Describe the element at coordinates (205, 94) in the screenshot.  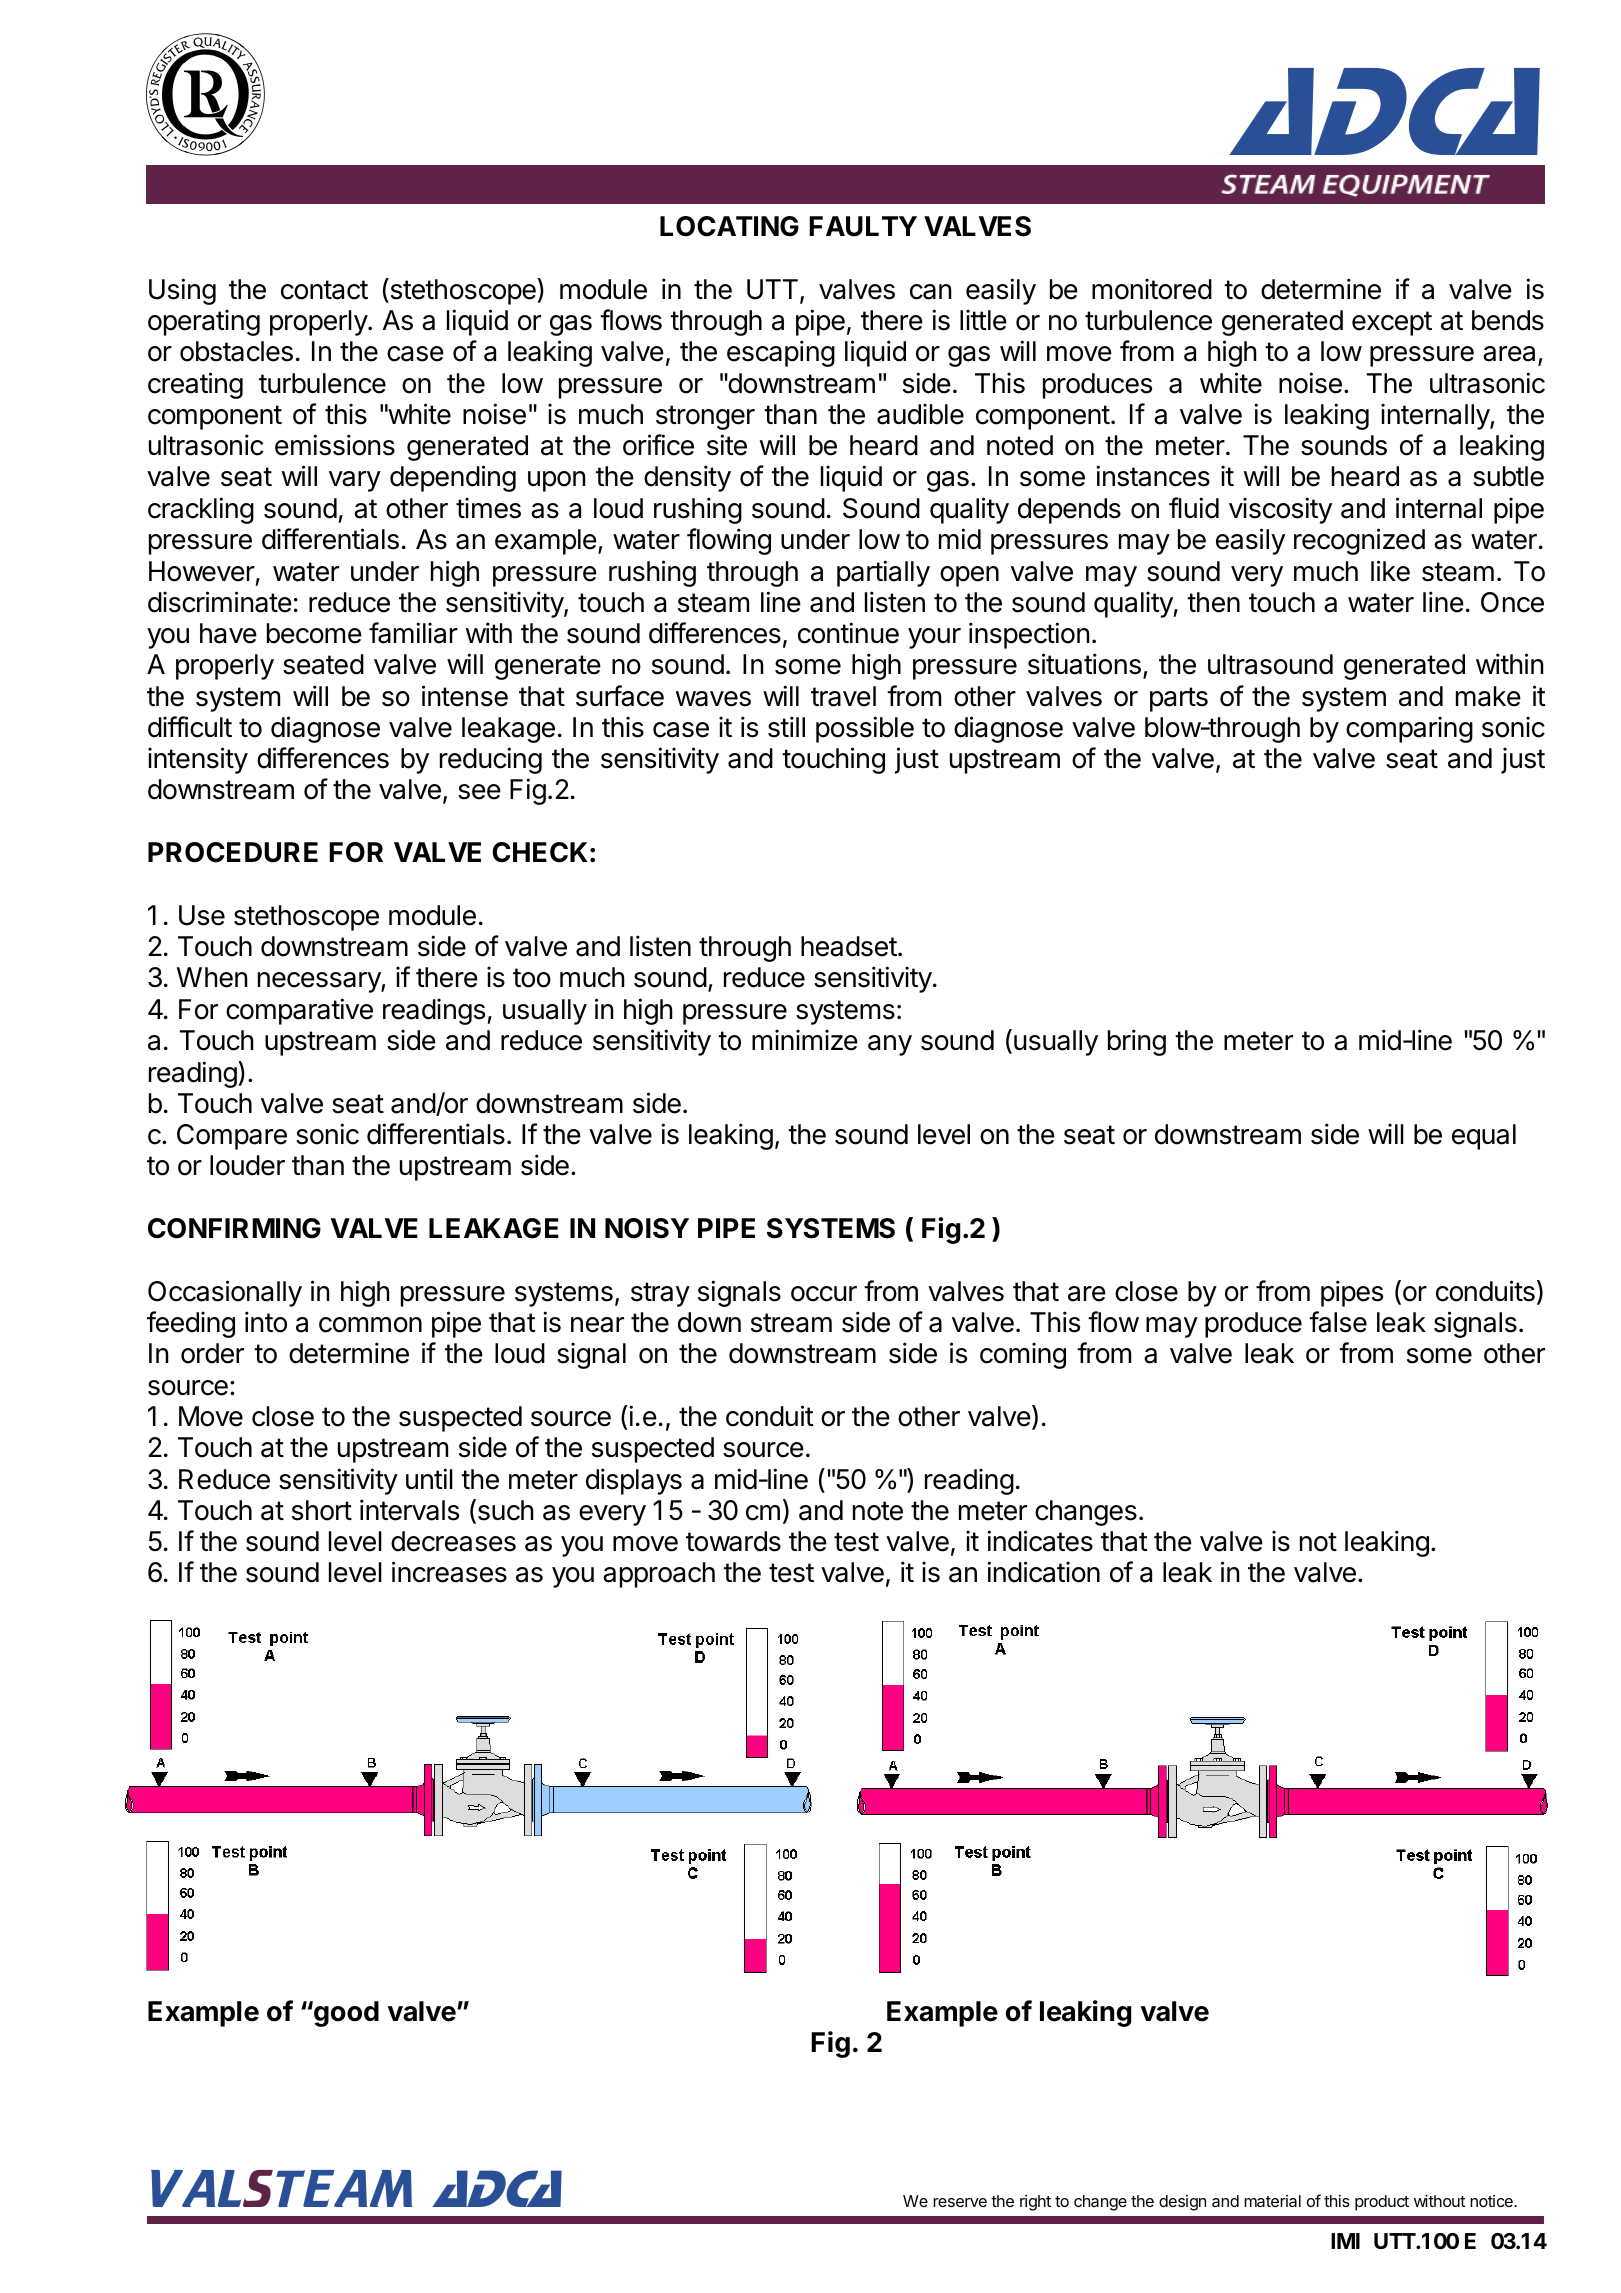
I see `abcde` at that location.
